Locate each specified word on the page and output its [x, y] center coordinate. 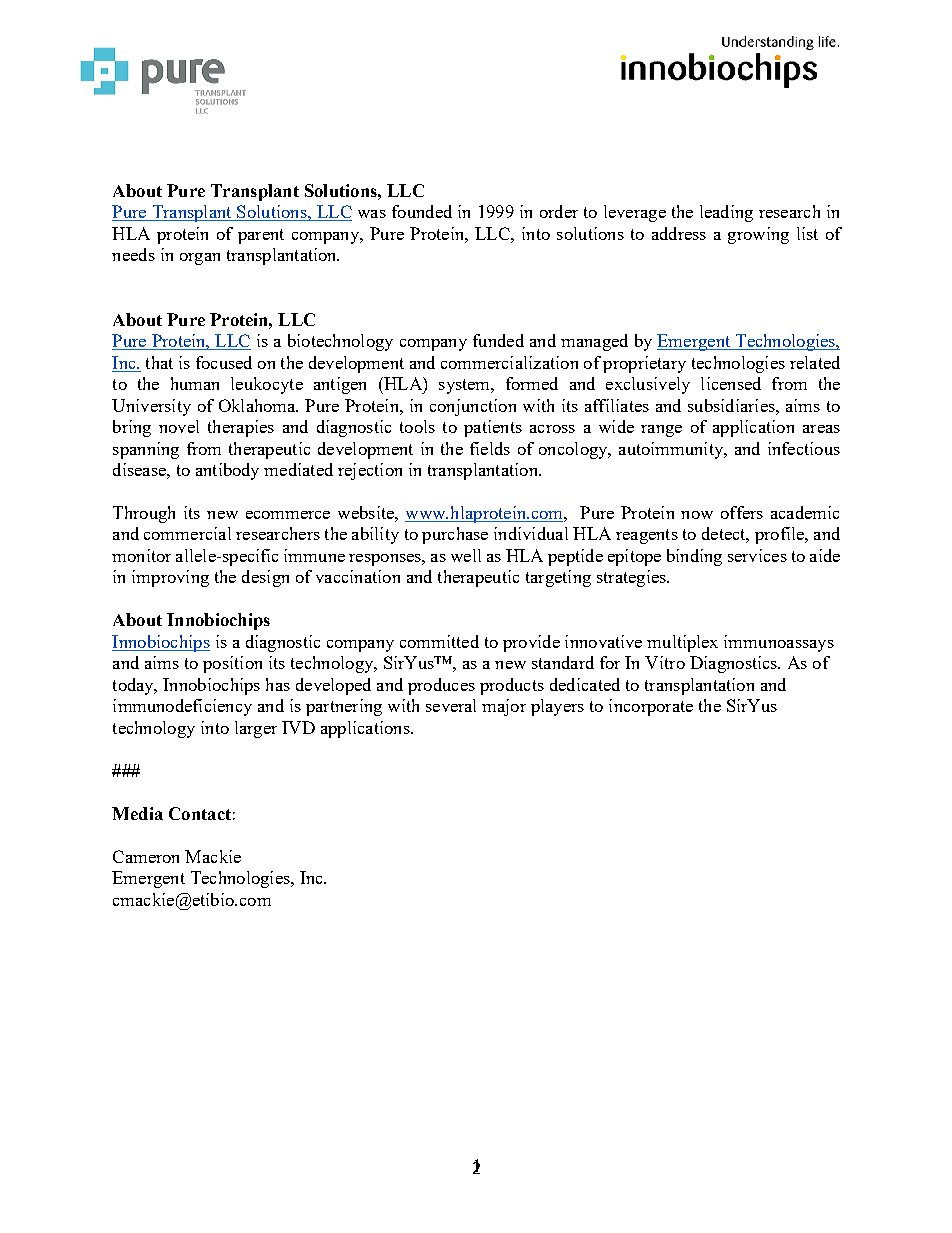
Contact [200, 813]
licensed [731, 383]
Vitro [665, 662]
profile [780, 535]
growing [758, 235]
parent [261, 236]
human [195, 383]
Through [144, 514]
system [466, 386]
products [512, 686]
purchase [455, 535]
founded [422, 211]
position [232, 664]
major [504, 707]
